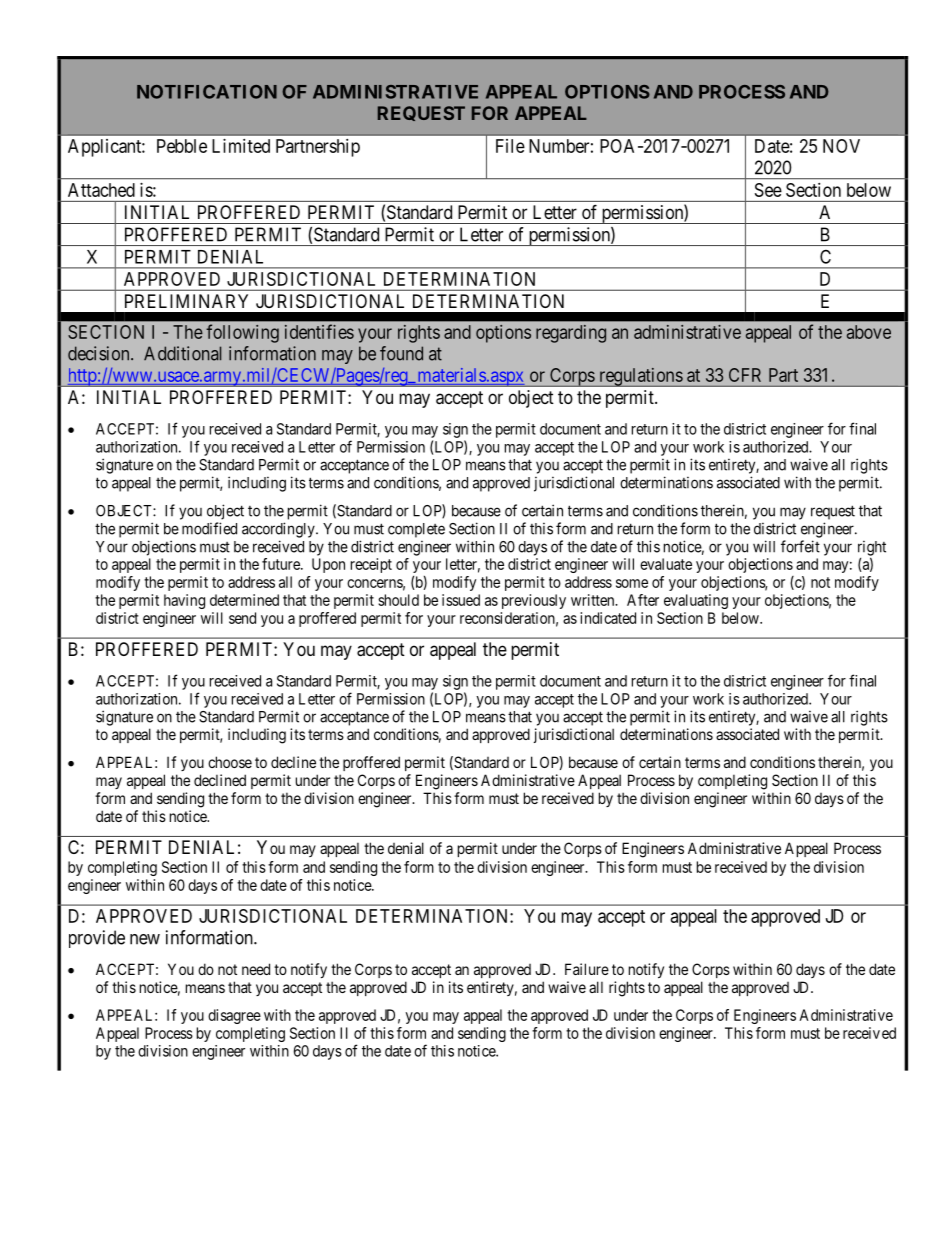 Image resolution: width=952 pixels, height=1233 pixels. Describe the element at coordinates (256, 969) in the image. I see `need` at that location.
